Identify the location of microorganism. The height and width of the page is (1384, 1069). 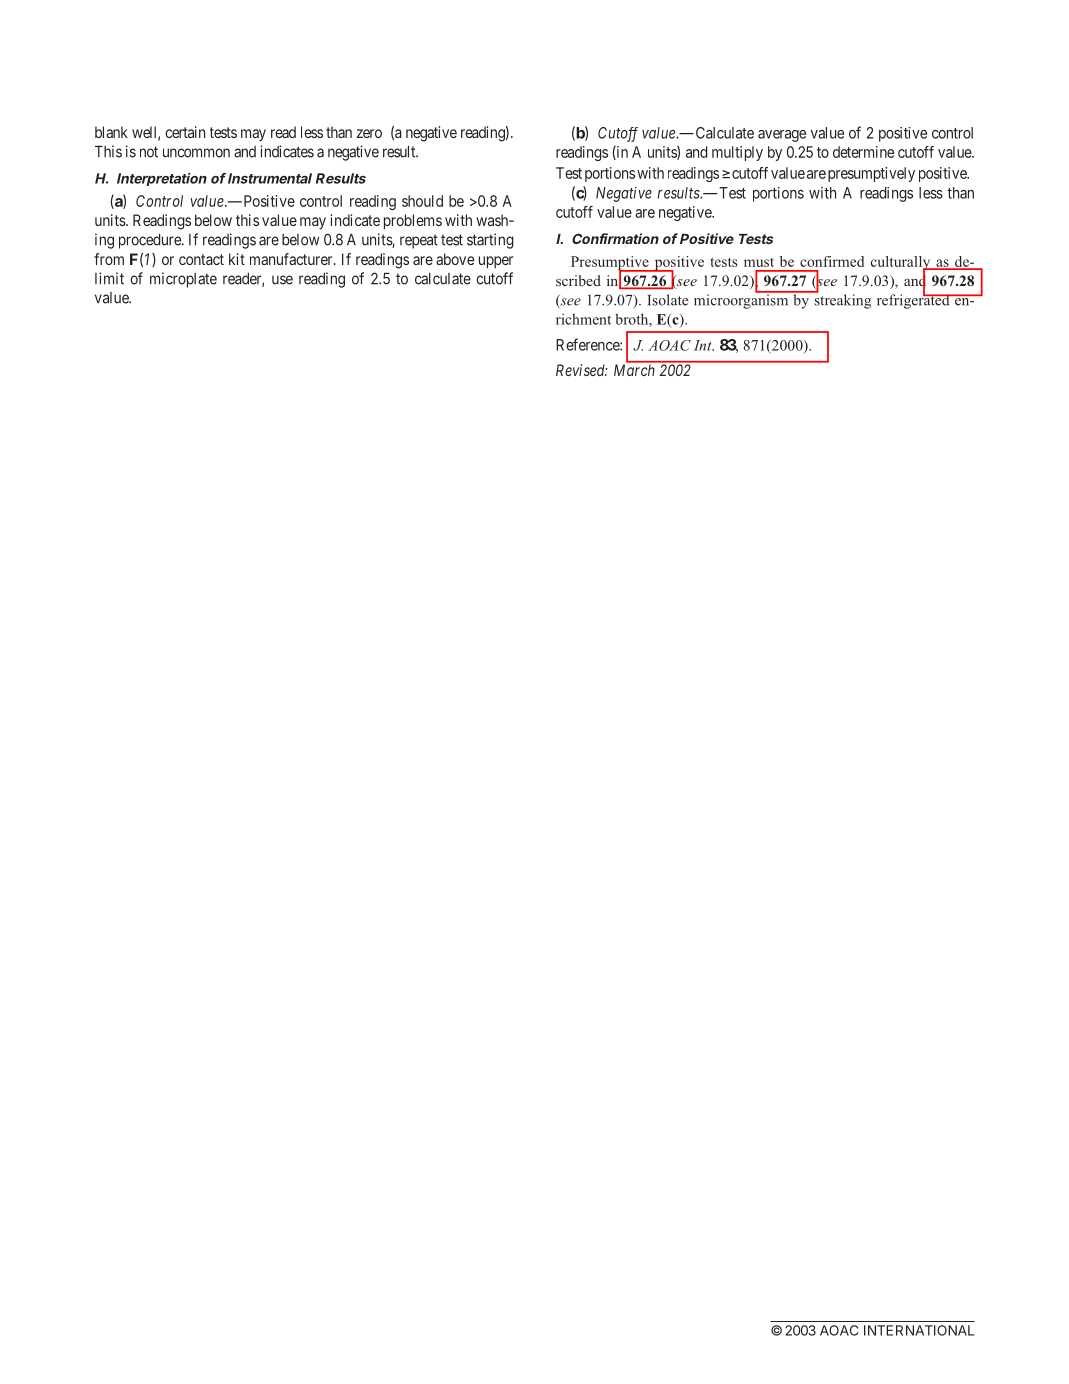
(742, 300).
